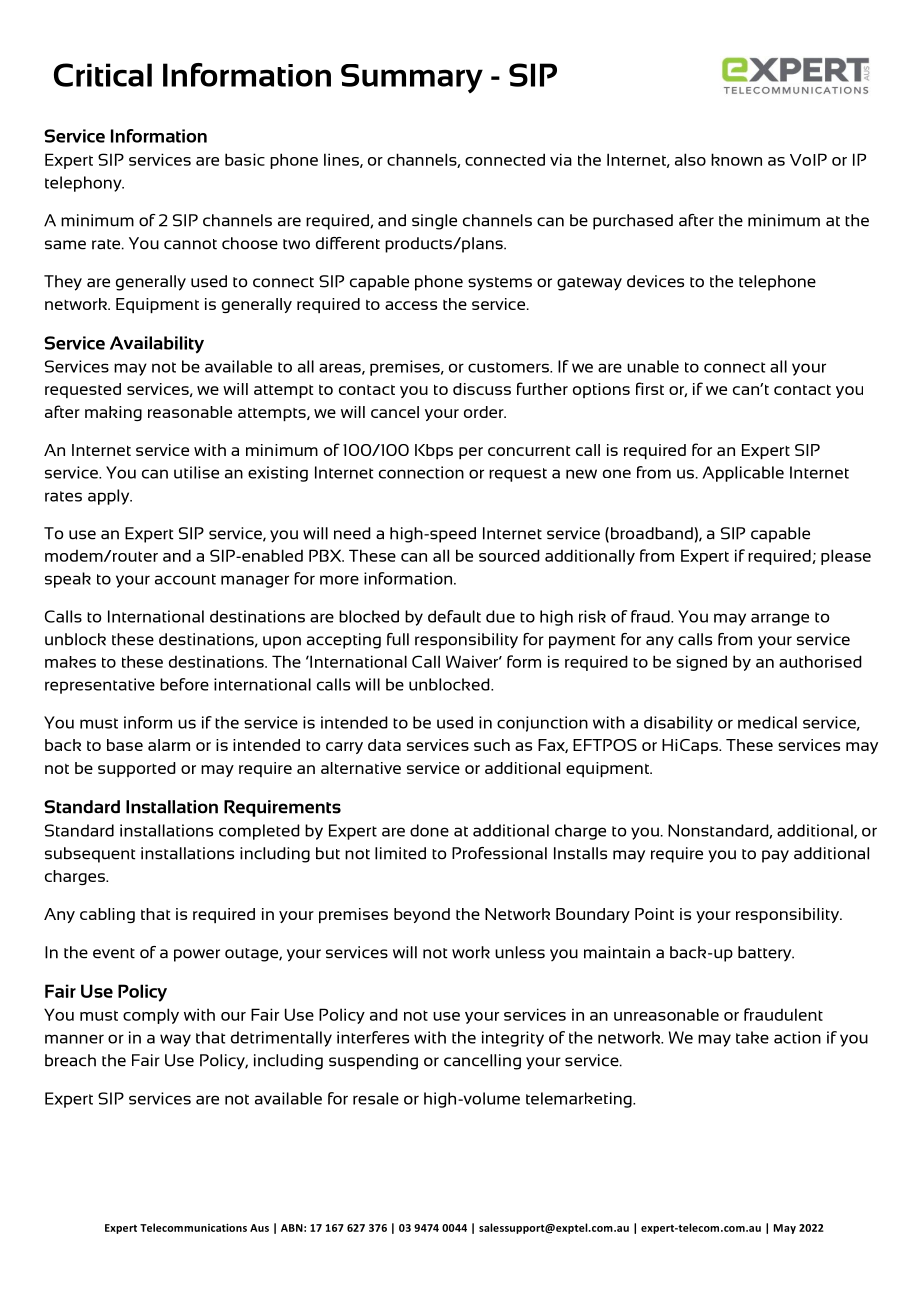 Image resolution: width=924 pixels, height=1308 pixels. I want to click on done, so click(429, 830).
